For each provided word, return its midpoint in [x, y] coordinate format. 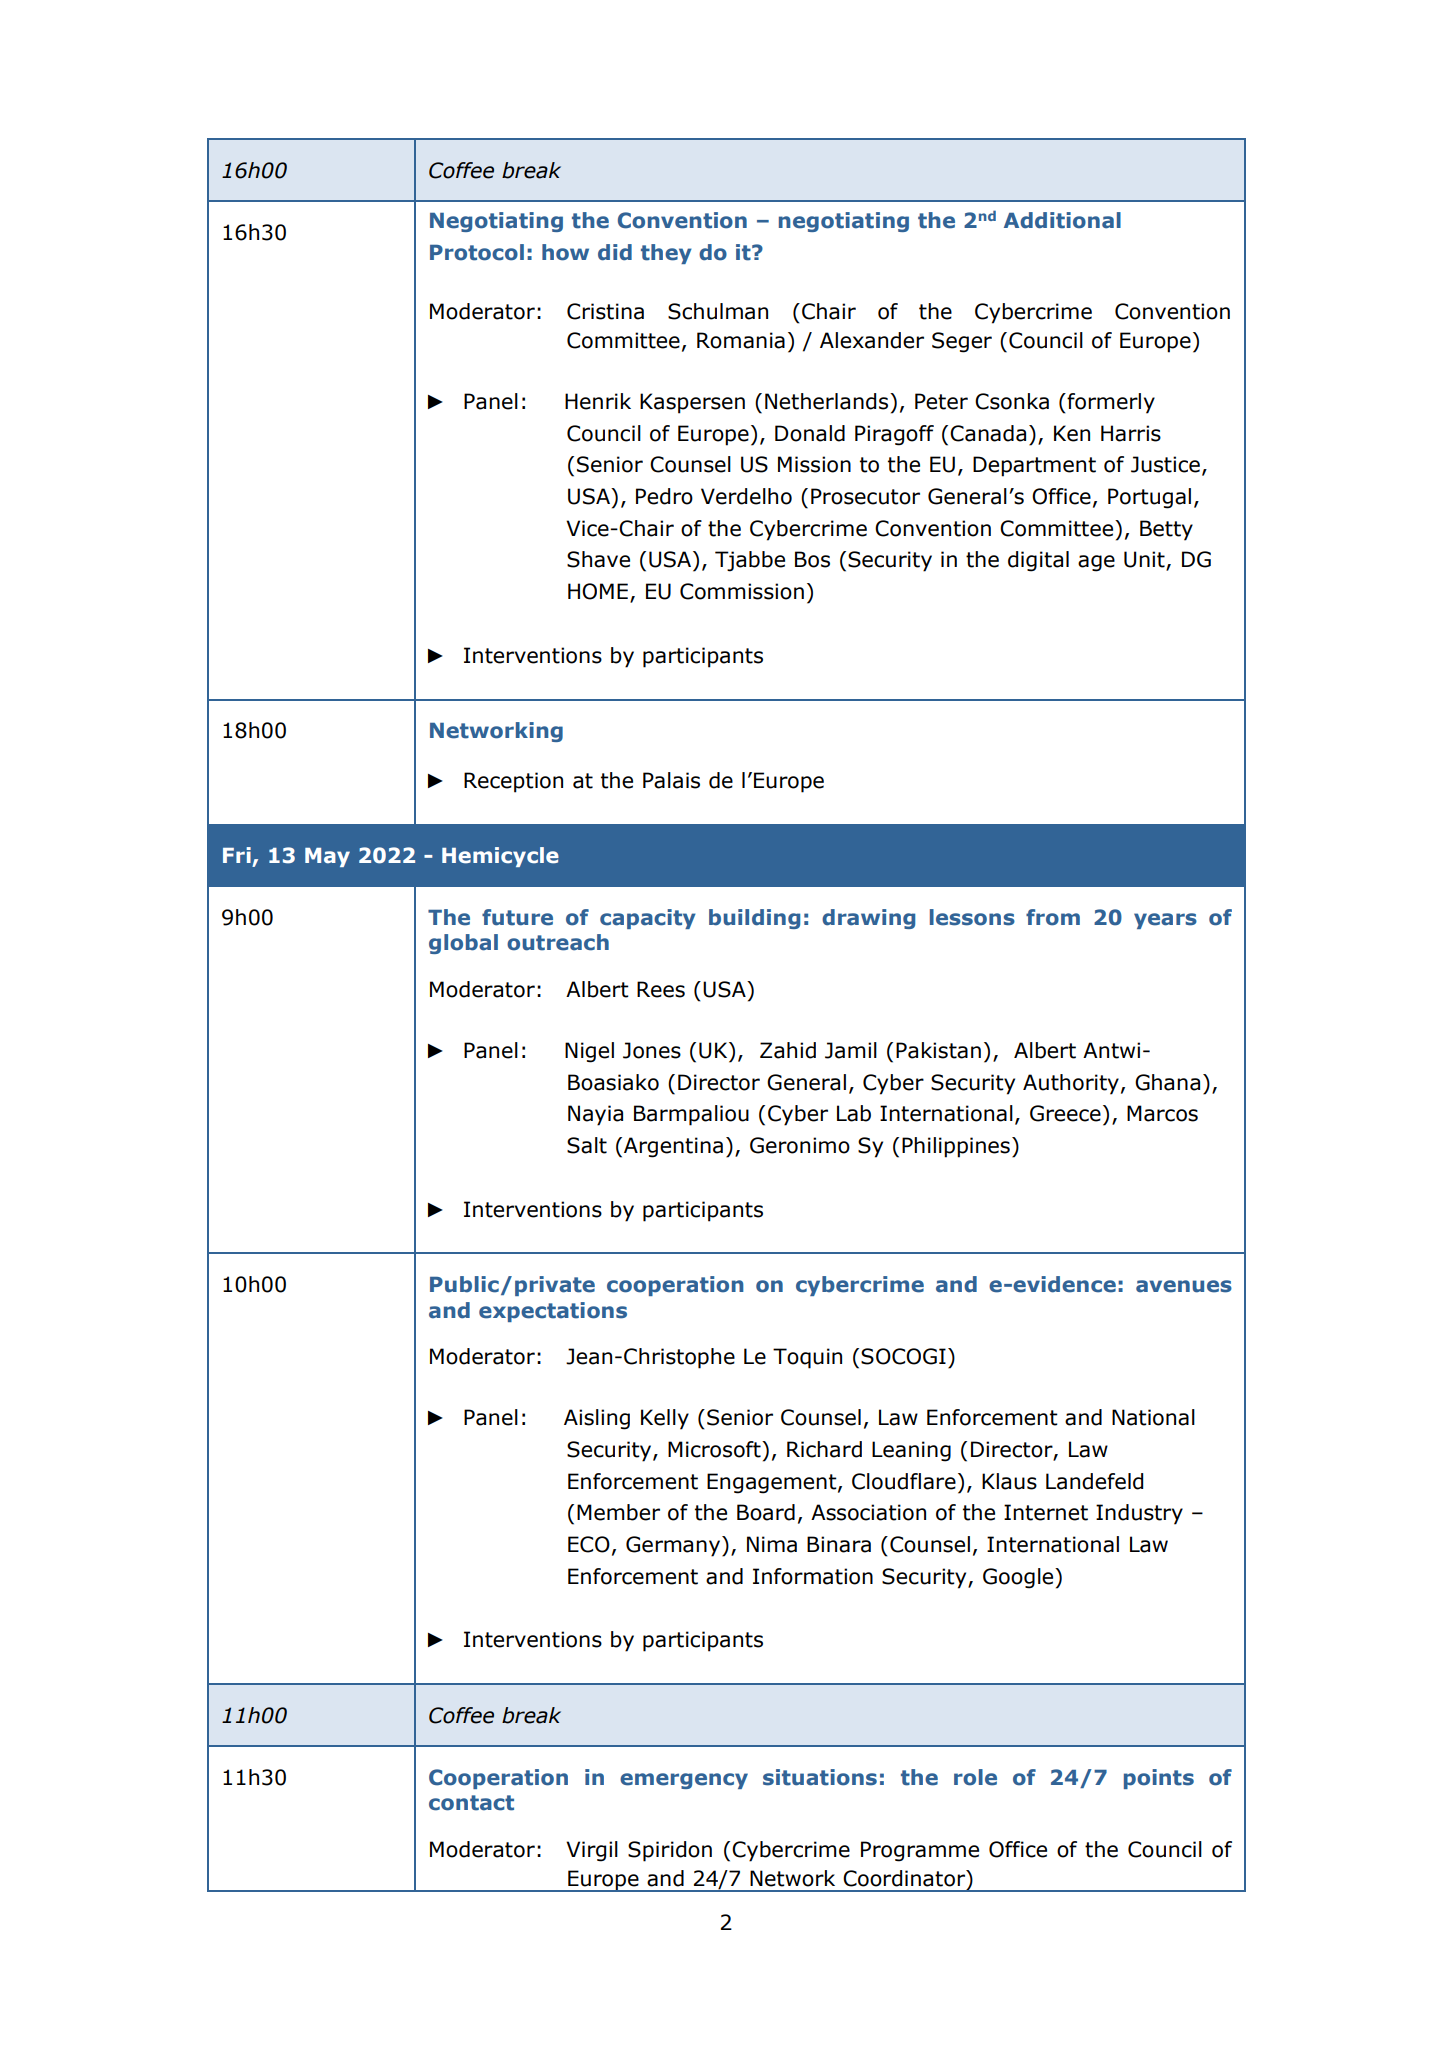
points [1159, 1779]
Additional [1062, 220]
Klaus [1009, 1481]
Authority [1071, 1084]
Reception [513, 782]
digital [1038, 561]
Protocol [477, 252]
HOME [598, 591]
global [463, 944]
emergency [684, 1781]
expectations [553, 1312]
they [666, 254]
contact [471, 1803]
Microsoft [715, 1449]
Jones [652, 1050]
